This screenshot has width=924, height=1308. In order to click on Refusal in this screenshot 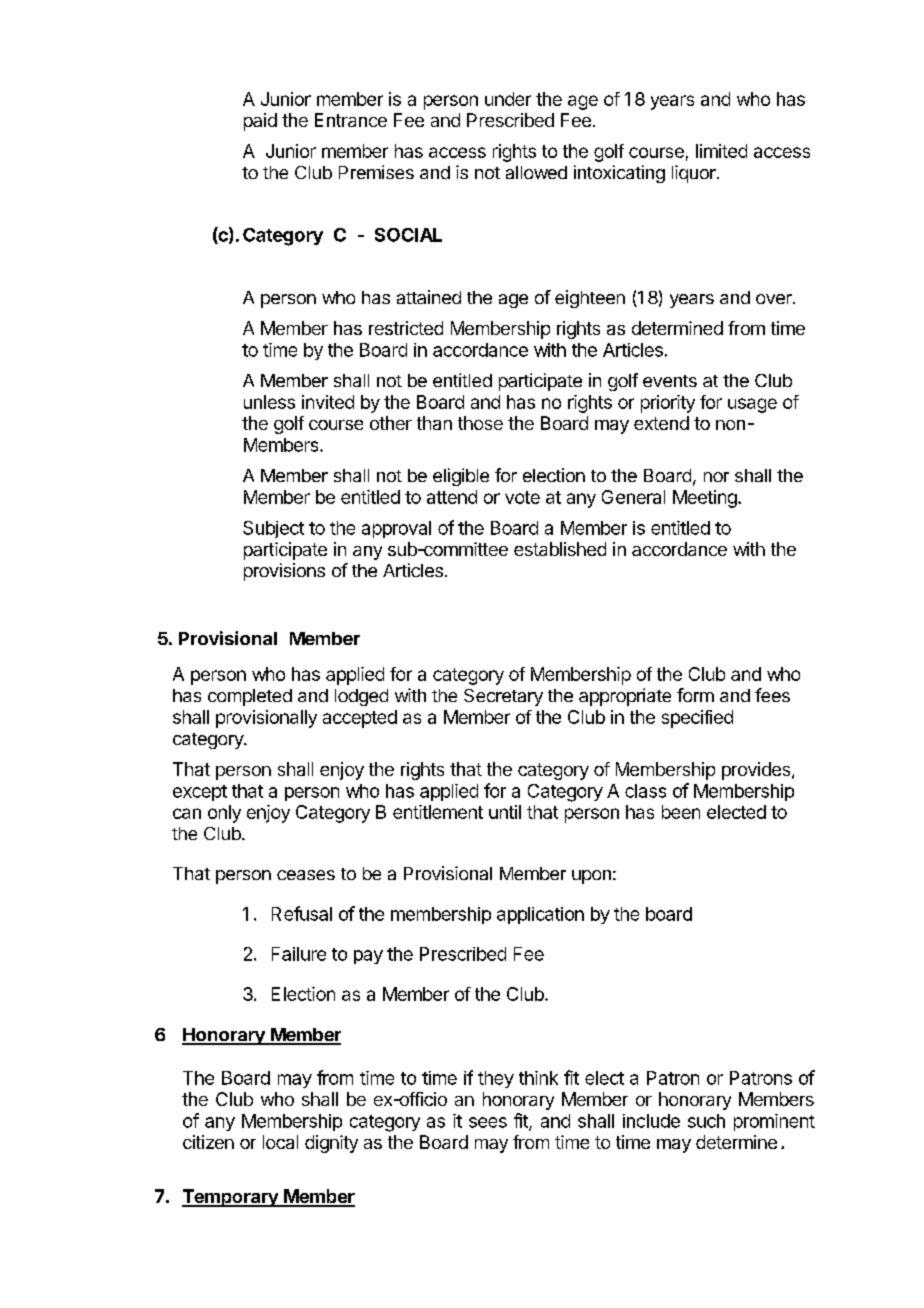, I will do `click(302, 913)`.
